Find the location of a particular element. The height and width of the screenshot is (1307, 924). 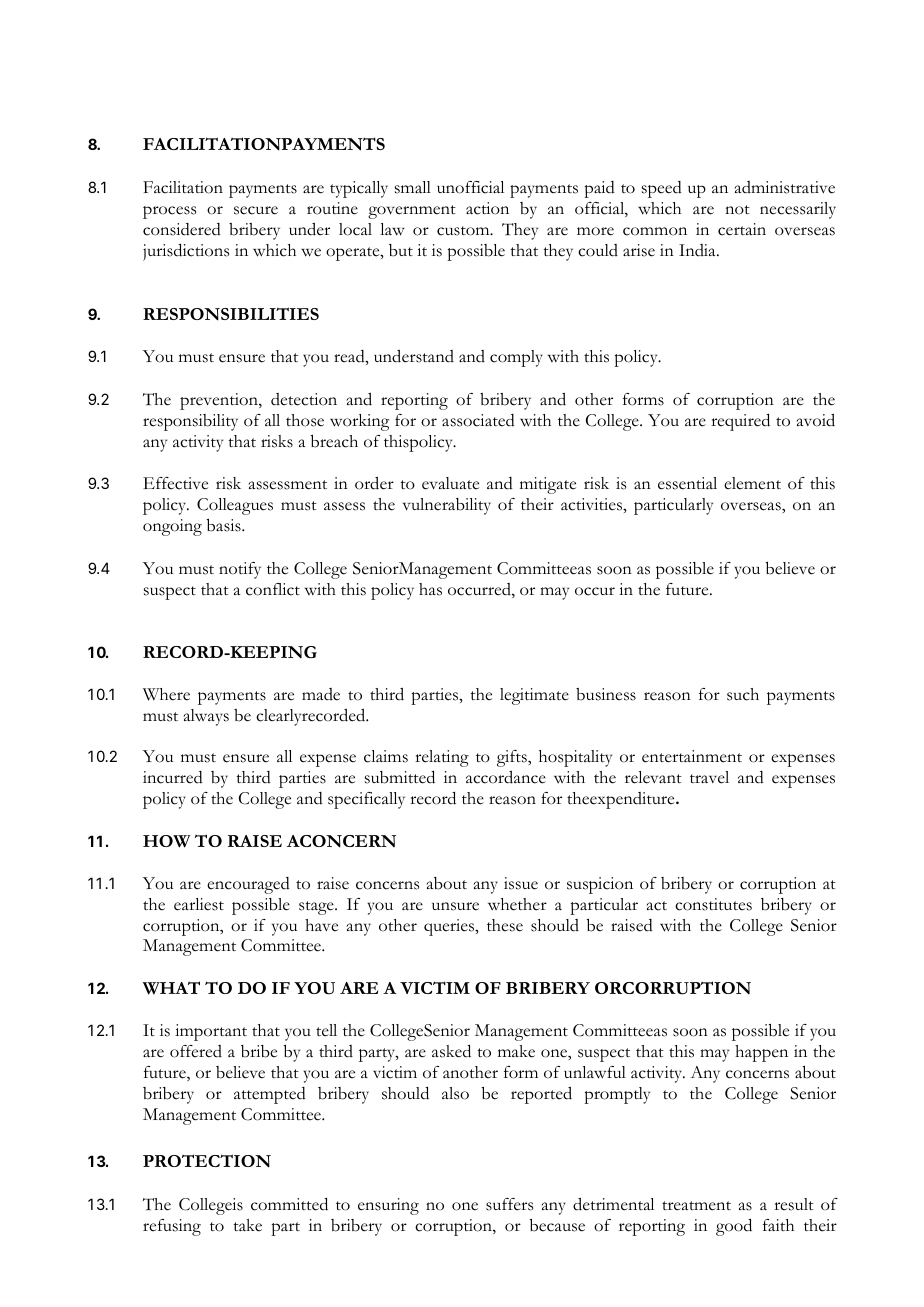

certain is located at coordinates (742, 229).
